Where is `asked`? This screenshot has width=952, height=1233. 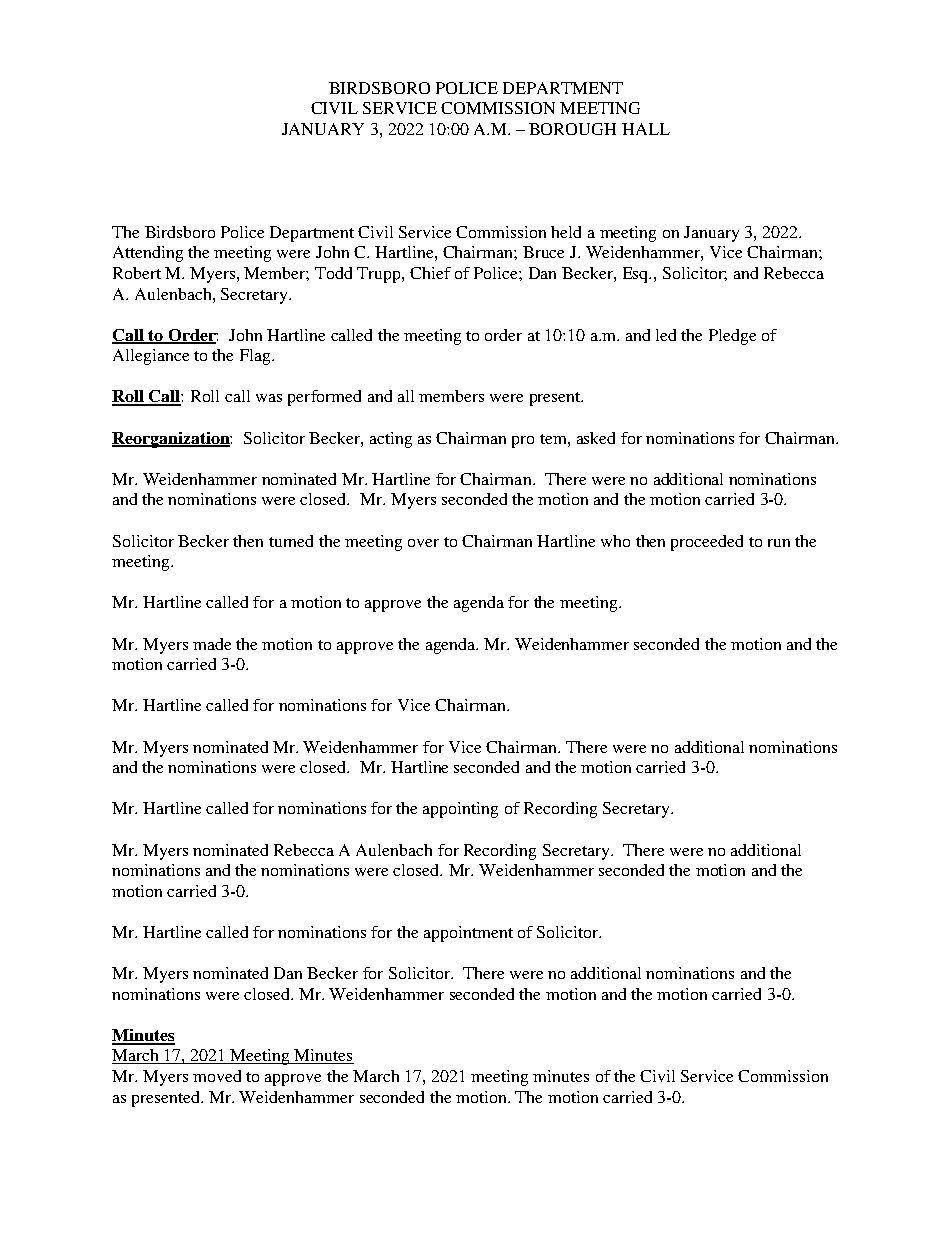 asked is located at coordinates (596, 438).
